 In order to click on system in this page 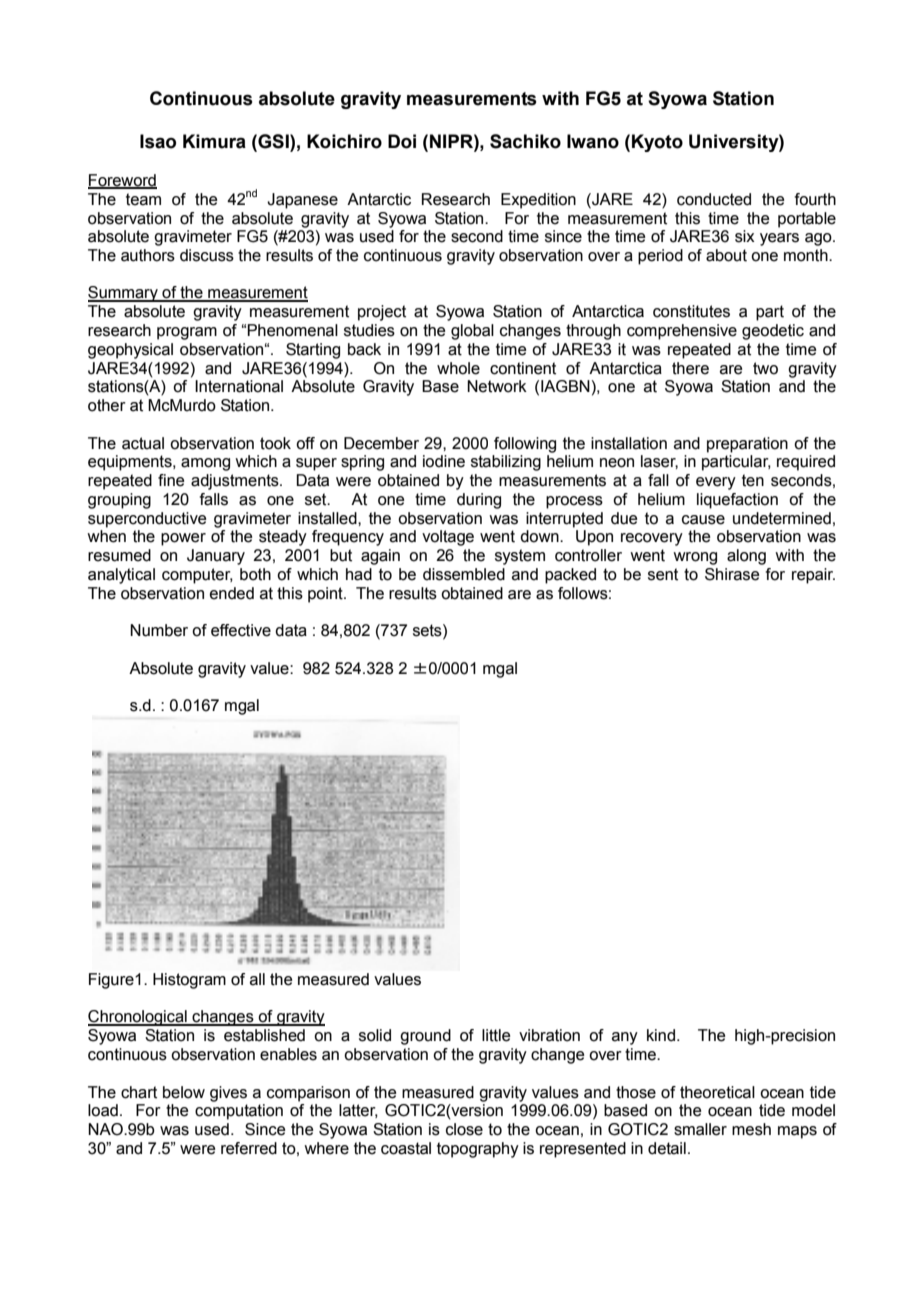, I will do `click(520, 557)`.
